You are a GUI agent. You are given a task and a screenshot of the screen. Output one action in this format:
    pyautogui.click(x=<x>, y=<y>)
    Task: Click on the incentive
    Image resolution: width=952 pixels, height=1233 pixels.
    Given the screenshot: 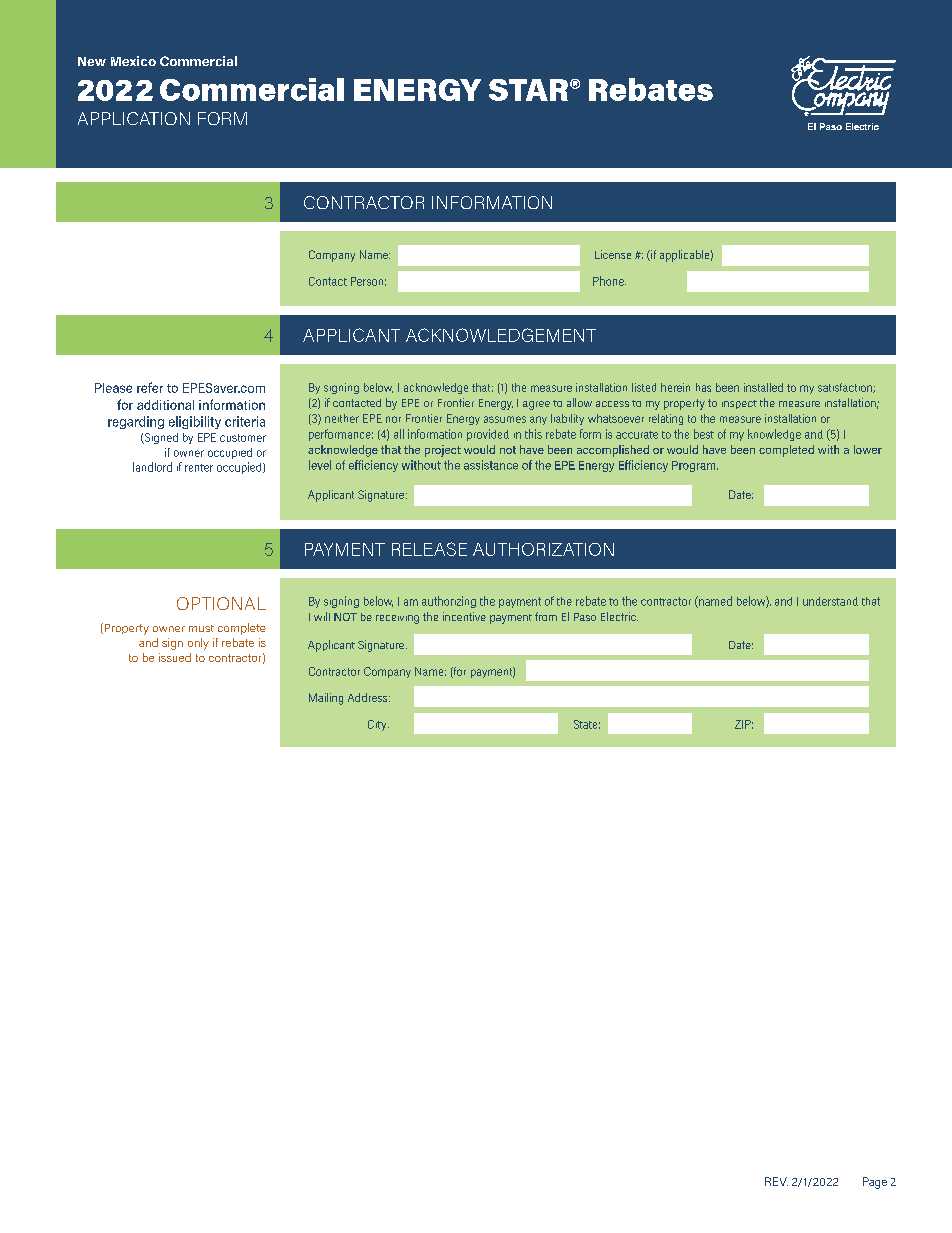 What is the action you would take?
    pyautogui.click(x=464, y=616)
